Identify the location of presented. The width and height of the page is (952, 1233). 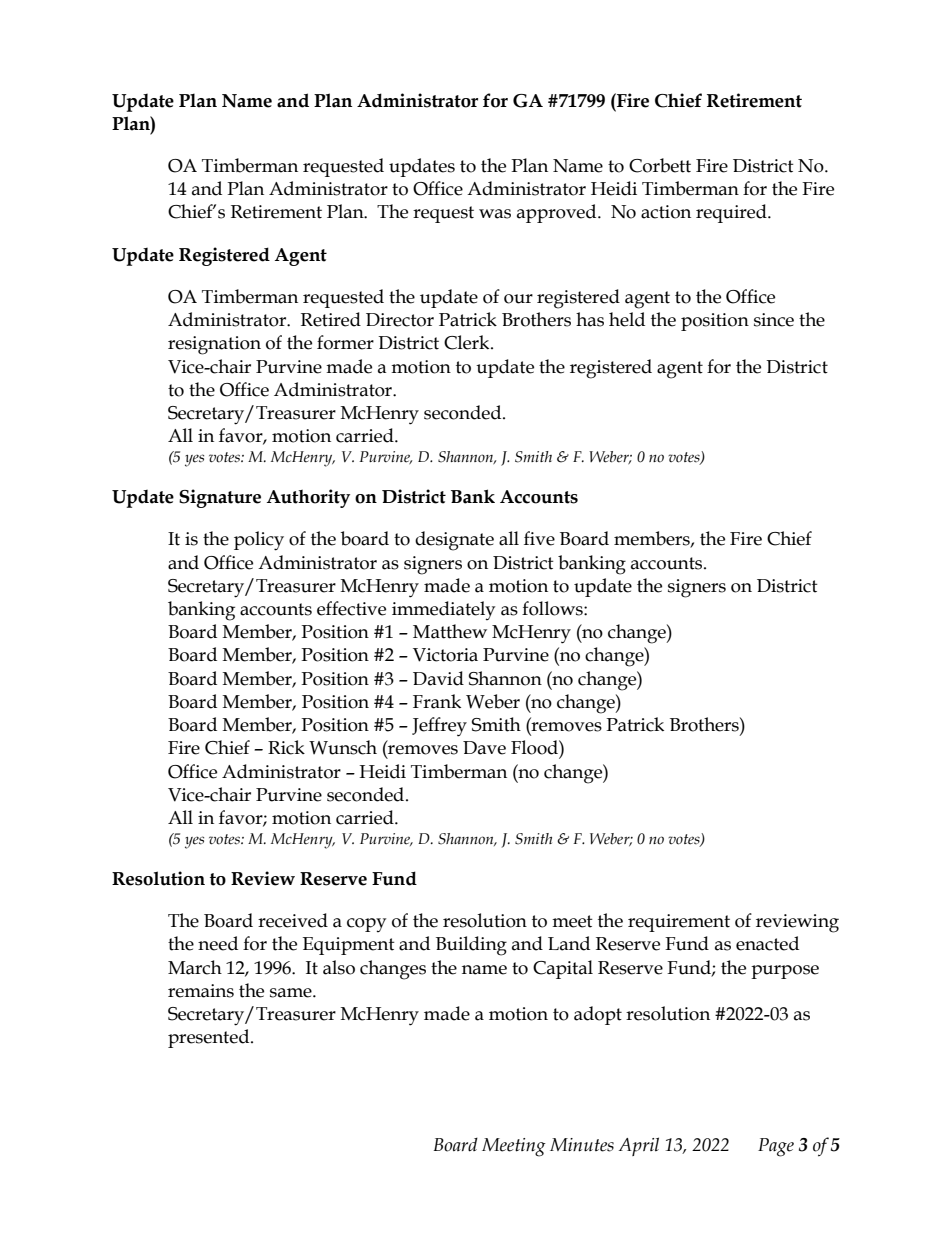
(210, 1038).
